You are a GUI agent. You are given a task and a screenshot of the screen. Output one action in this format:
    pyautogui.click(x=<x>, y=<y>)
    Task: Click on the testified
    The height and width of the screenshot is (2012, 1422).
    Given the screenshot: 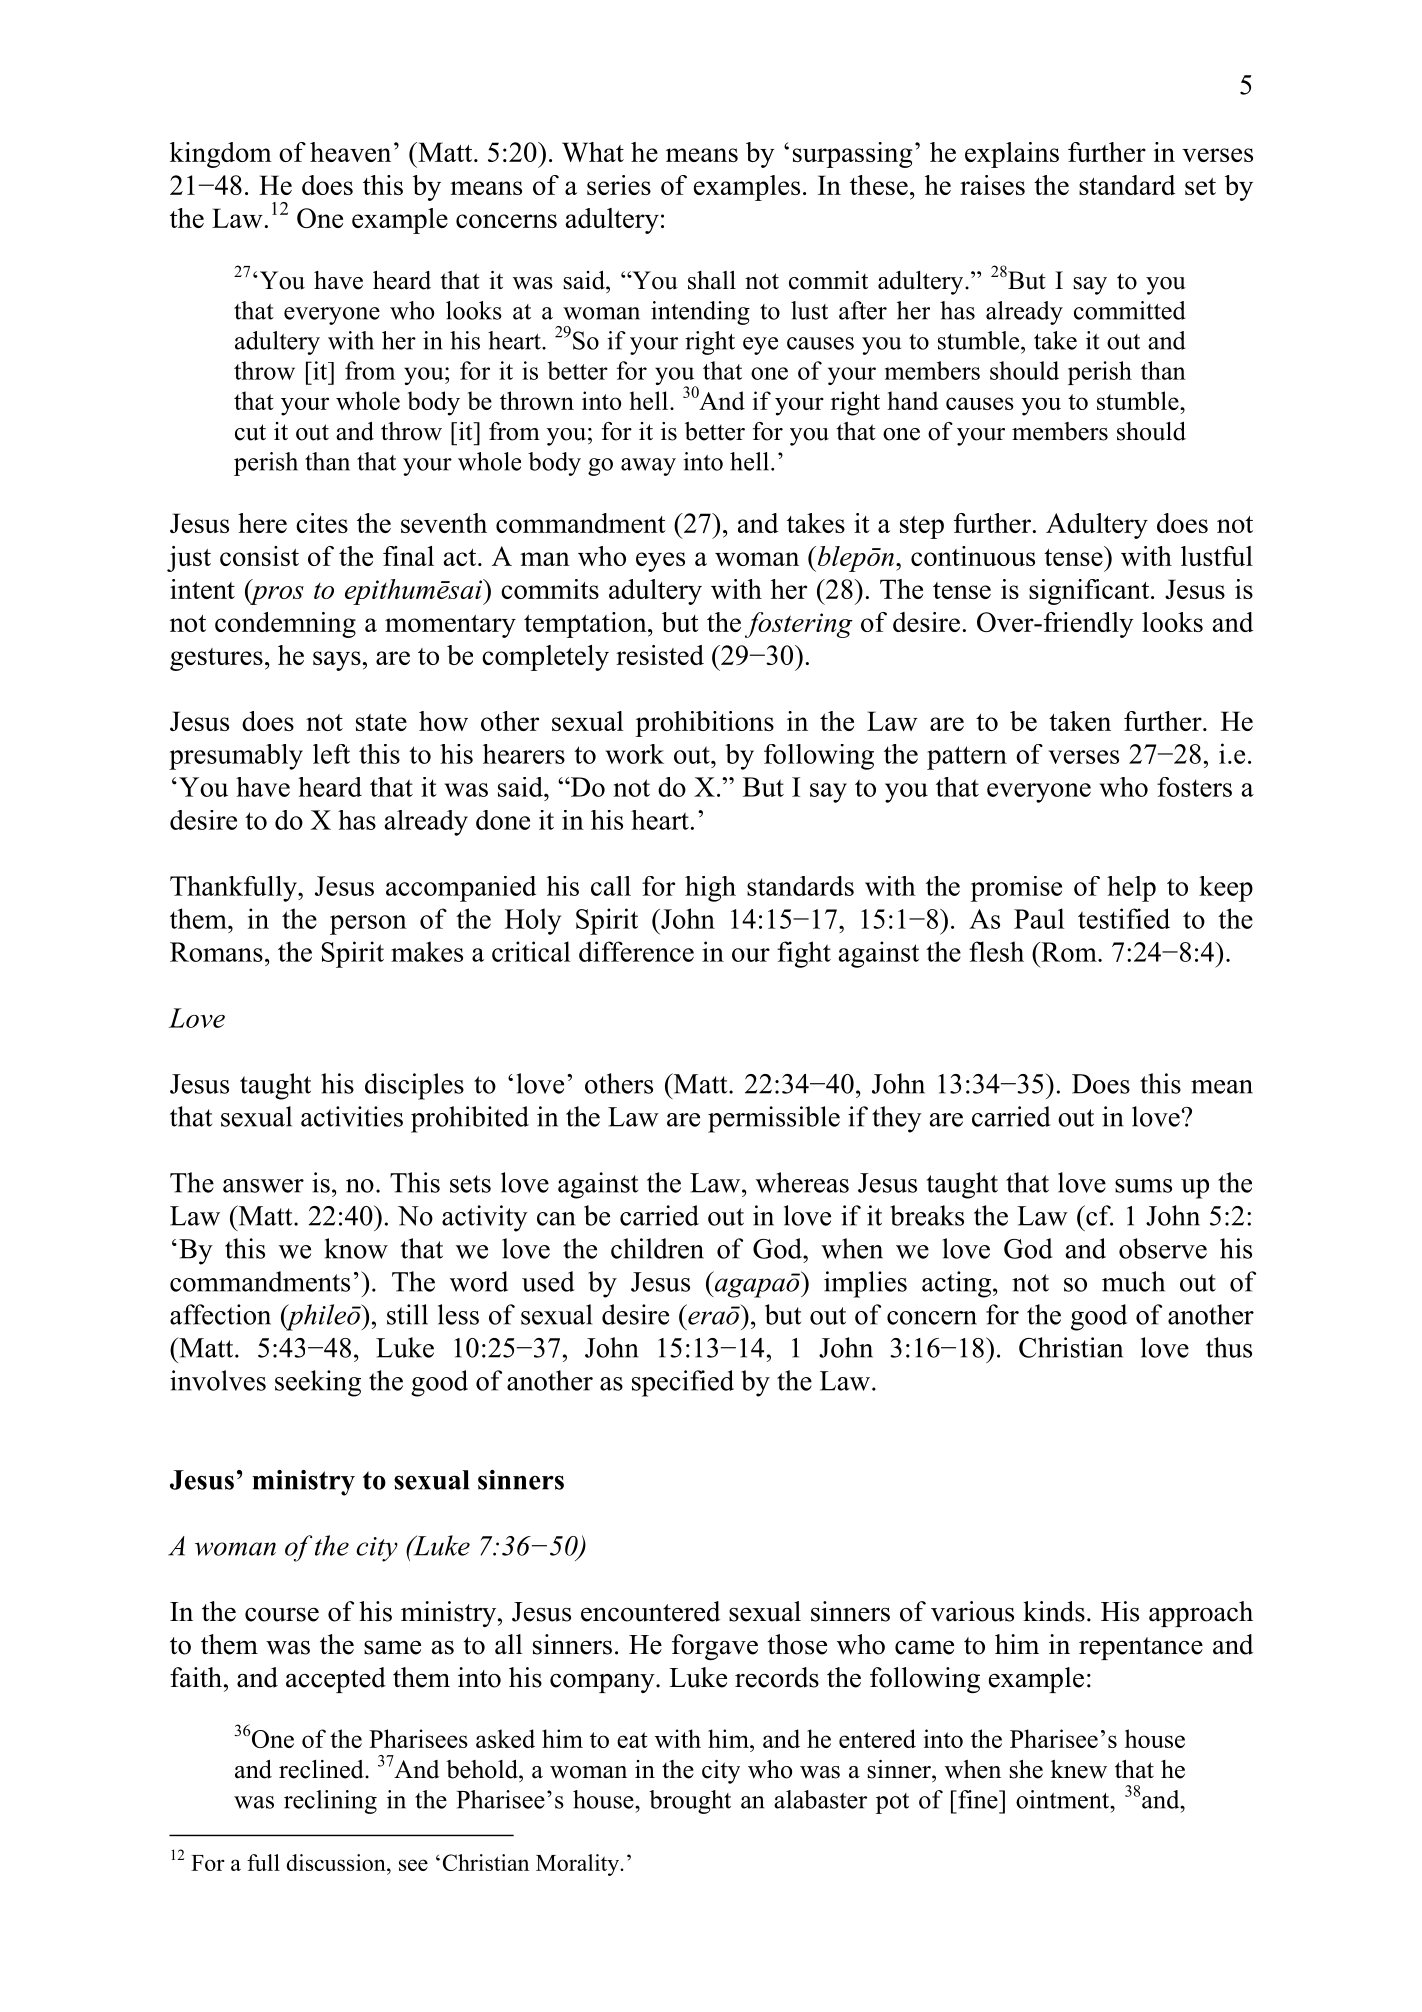 What is the action you would take?
    pyautogui.click(x=1124, y=918)
